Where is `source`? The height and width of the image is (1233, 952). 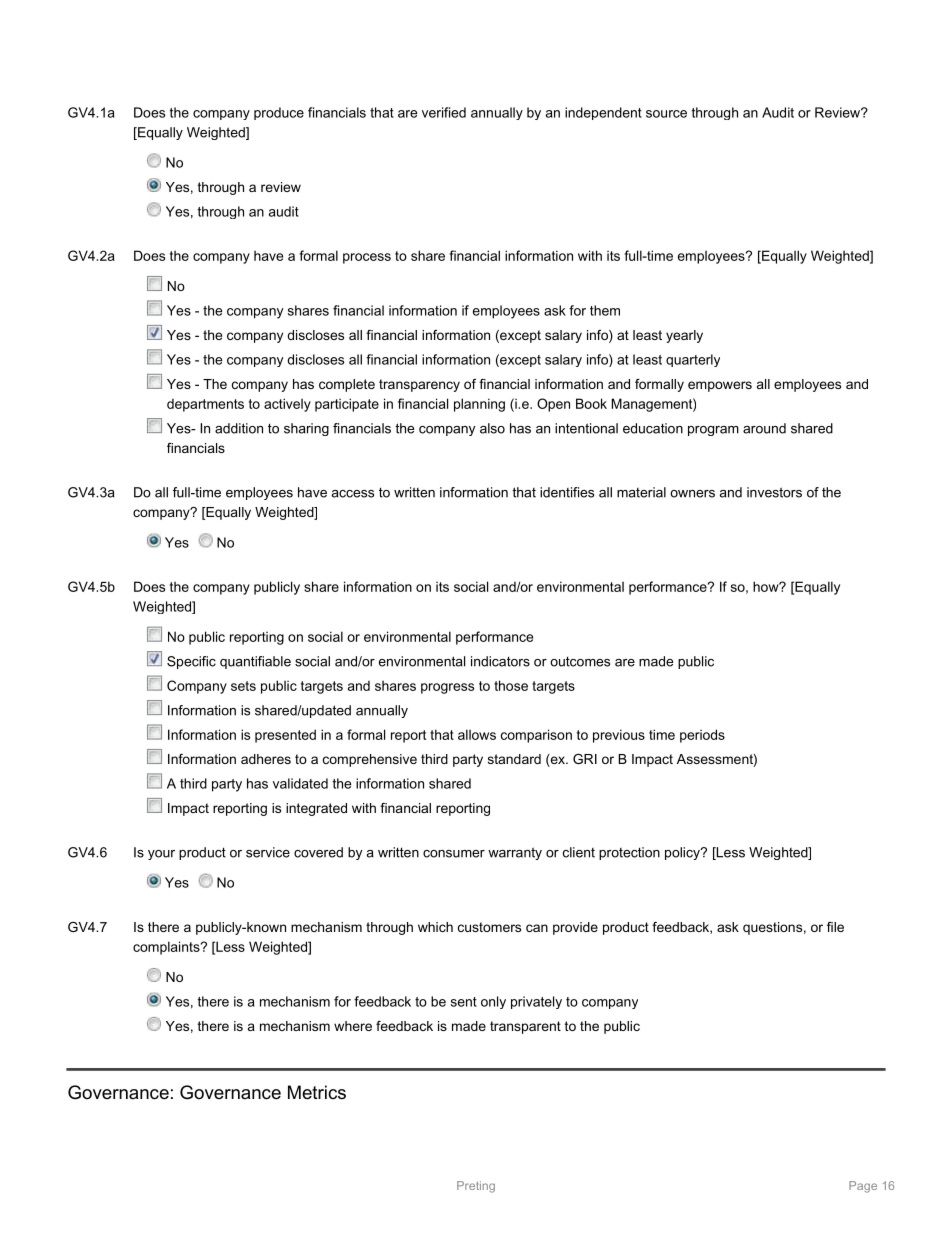 source is located at coordinates (666, 114).
